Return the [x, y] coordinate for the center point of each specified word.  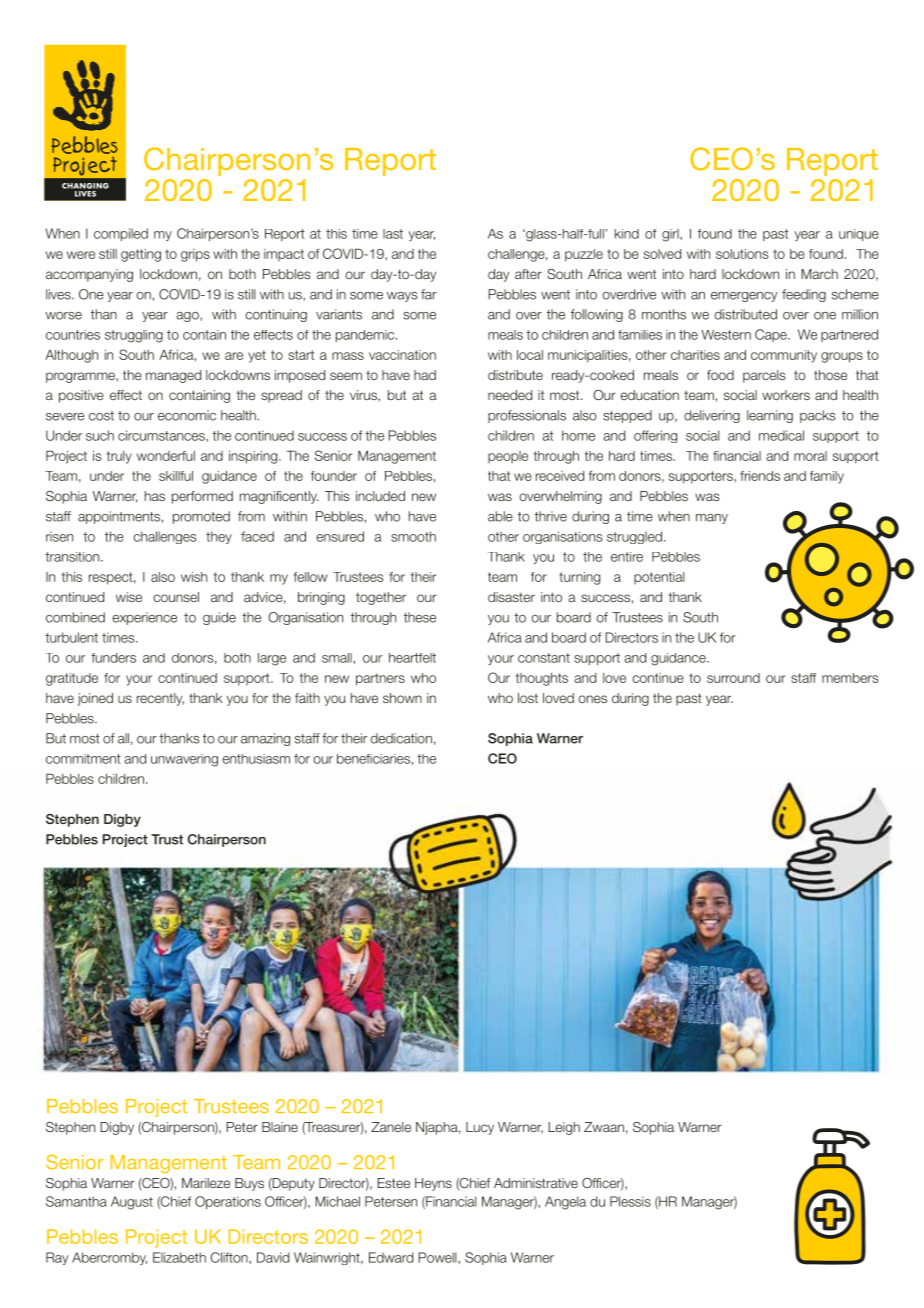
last [393, 234]
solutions [742, 254]
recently [160, 699]
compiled [121, 234]
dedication [401, 738]
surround [733, 678]
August [132, 1203]
